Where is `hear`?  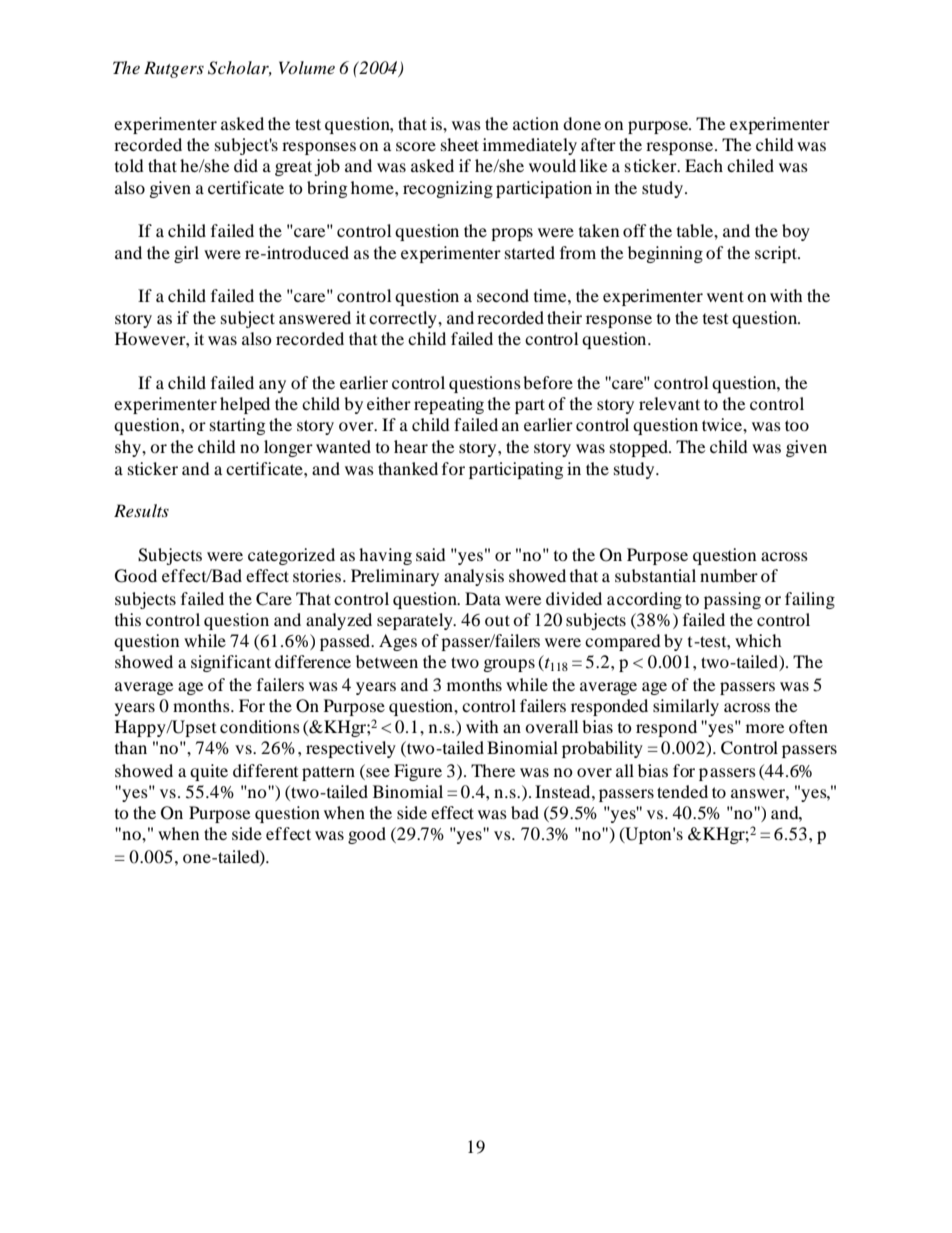 hear is located at coordinates (411, 446).
